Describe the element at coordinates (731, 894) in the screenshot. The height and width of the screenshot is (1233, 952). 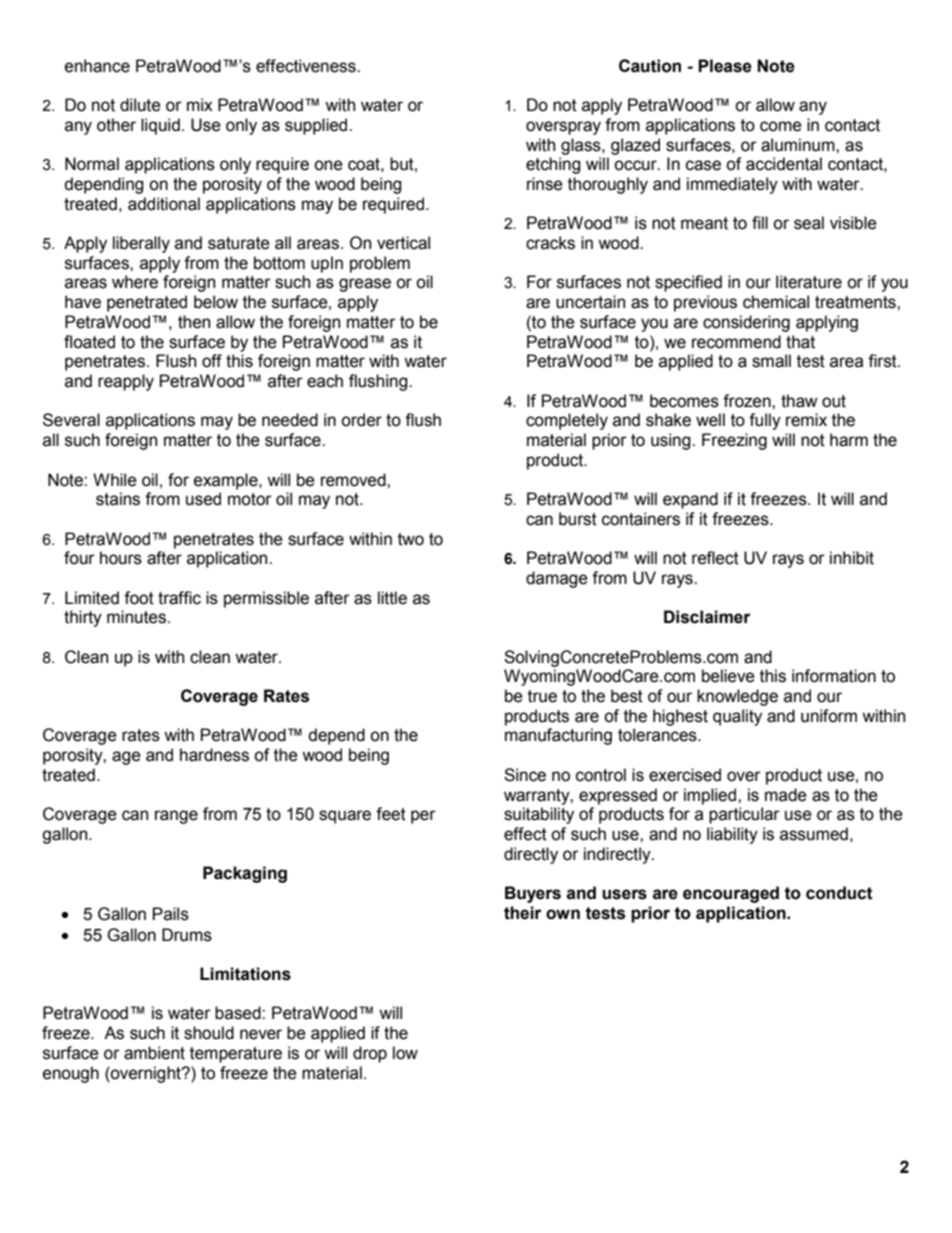
I see `encouraged` at that location.
